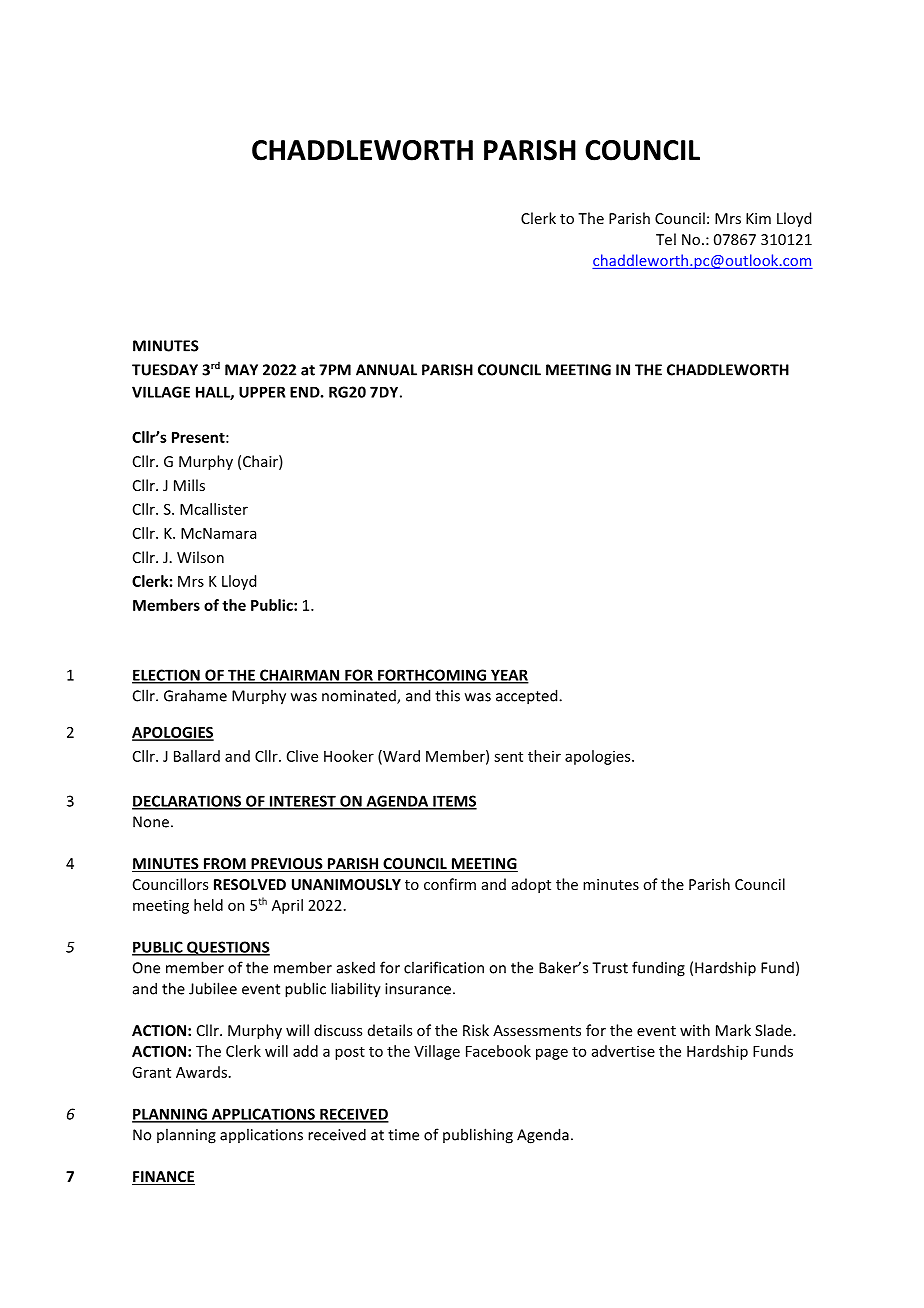 The height and width of the screenshot is (1308, 924). I want to click on MAY, so click(241, 370).
